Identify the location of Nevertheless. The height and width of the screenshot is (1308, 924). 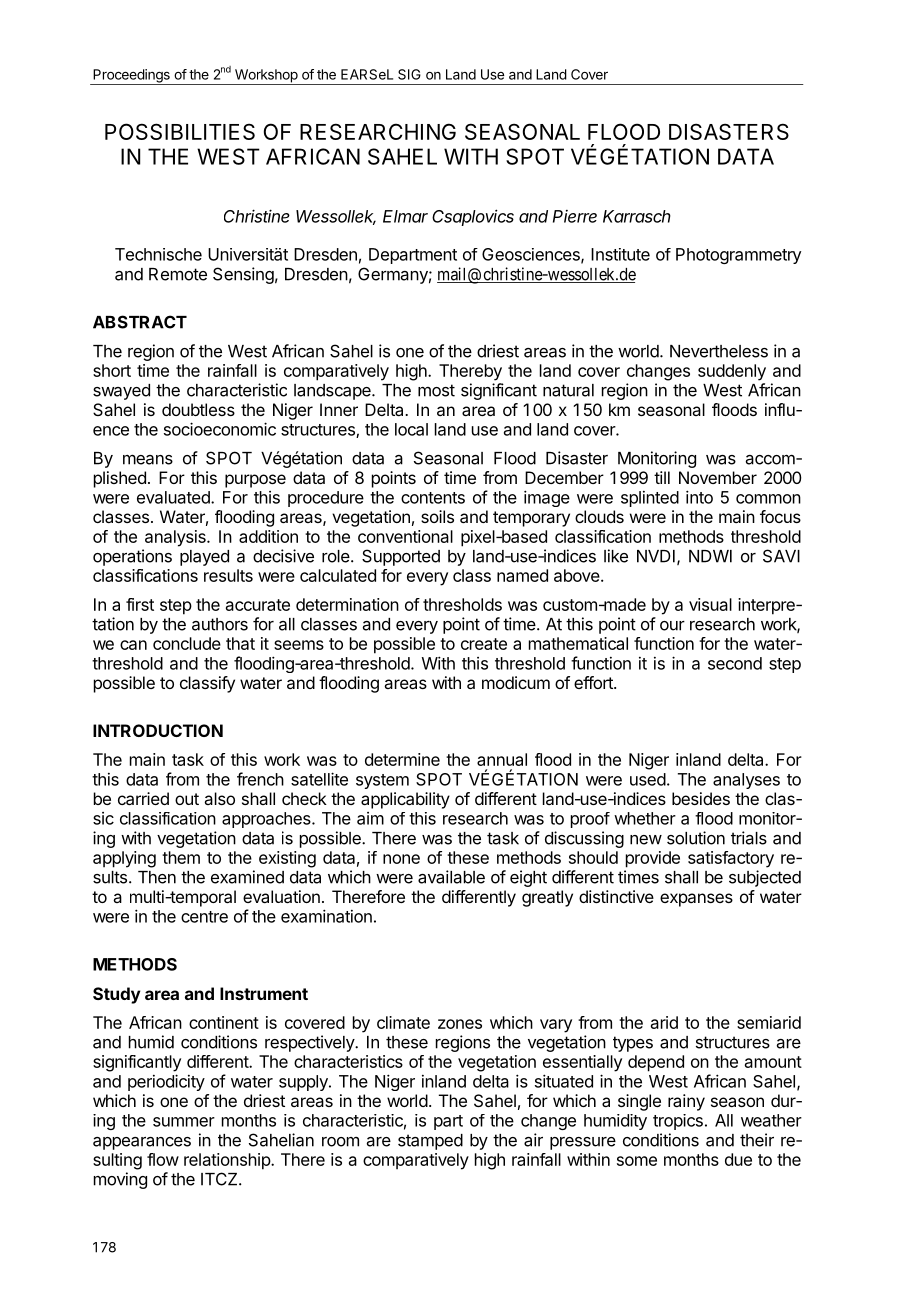
(719, 351).
